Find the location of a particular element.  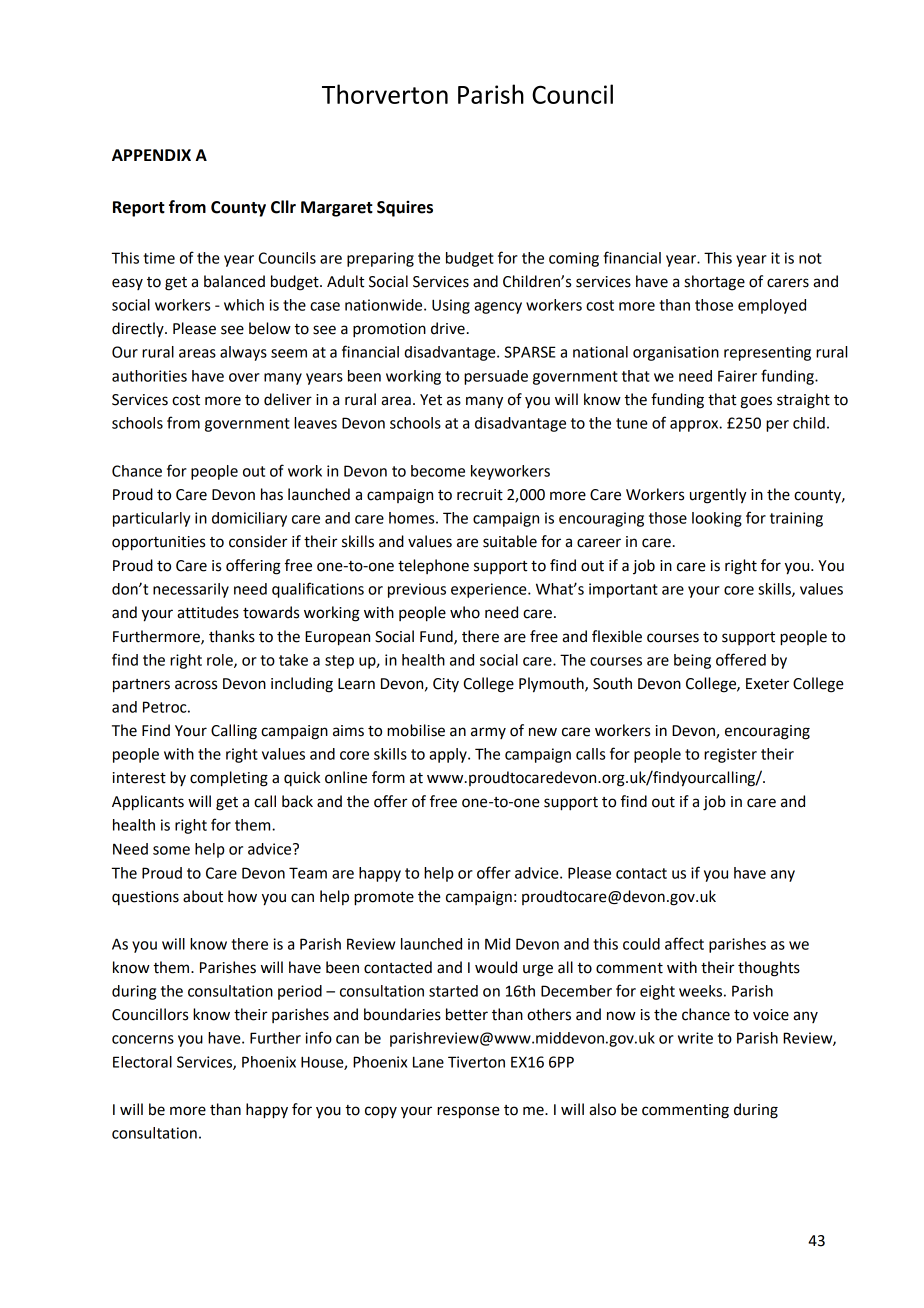

write is located at coordinates (695, 1038).
